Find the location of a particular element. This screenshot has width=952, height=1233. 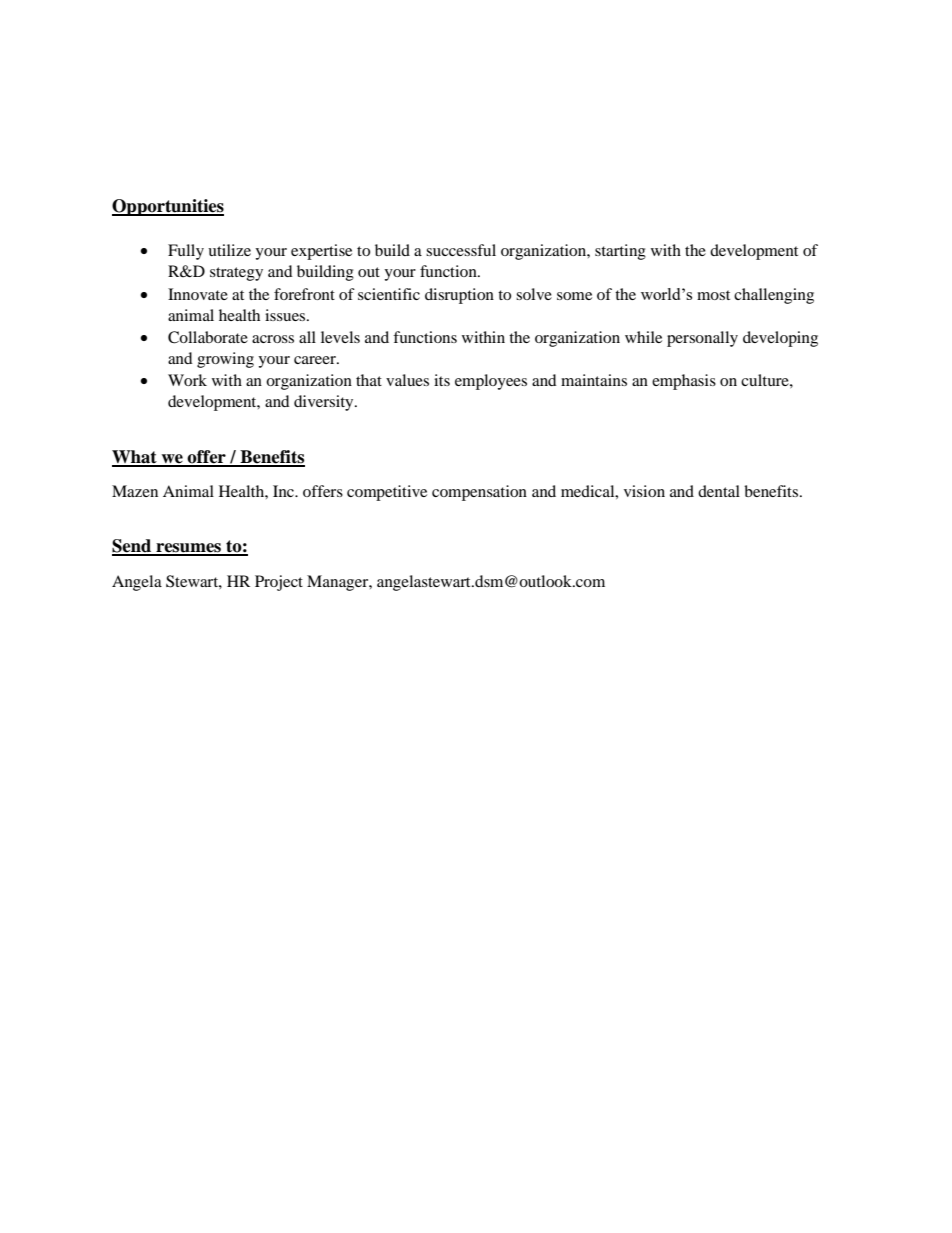

diversity is located at coordinates (325, 403).
